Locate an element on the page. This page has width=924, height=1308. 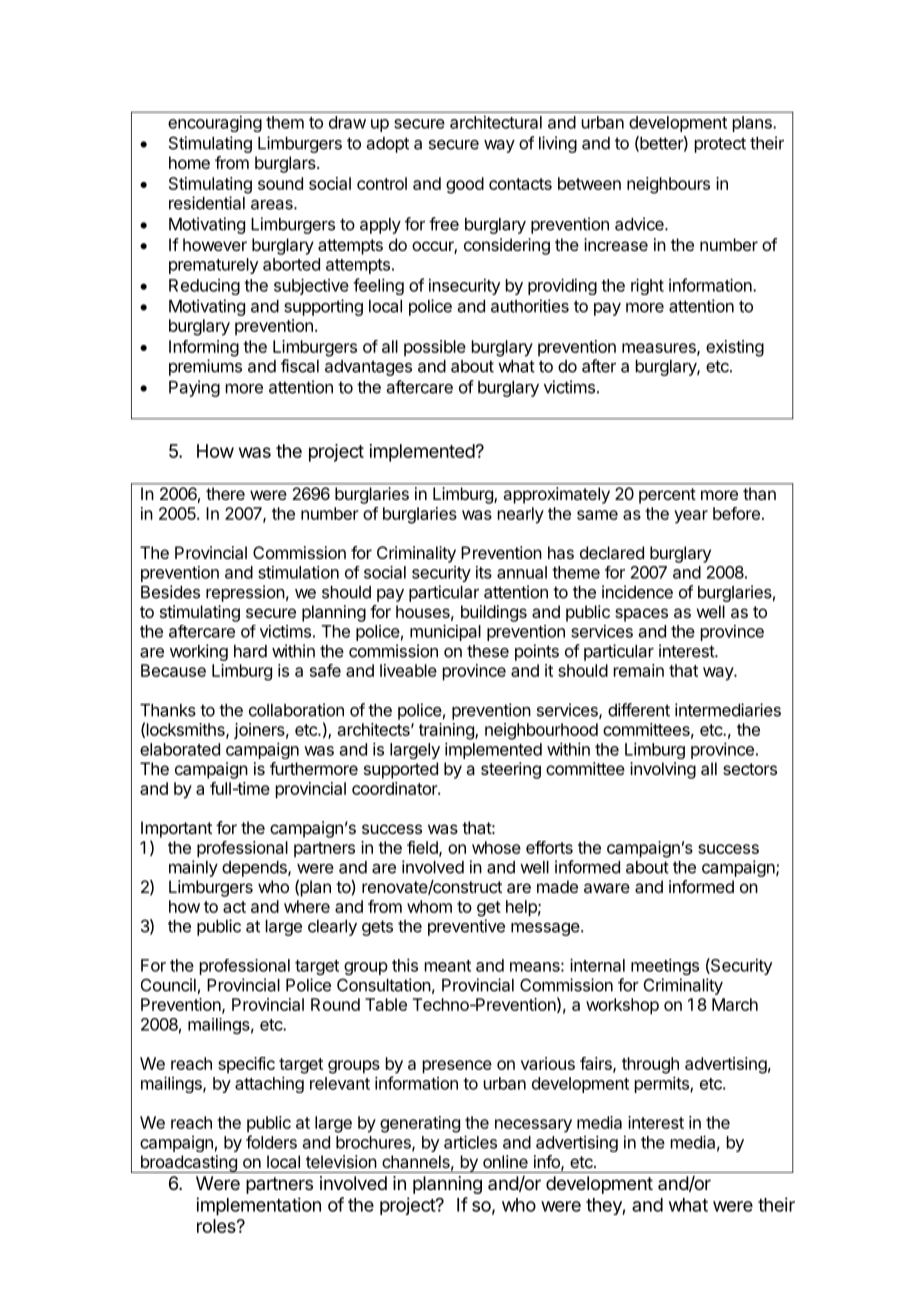
involving is located at coordinates (663, 770).
